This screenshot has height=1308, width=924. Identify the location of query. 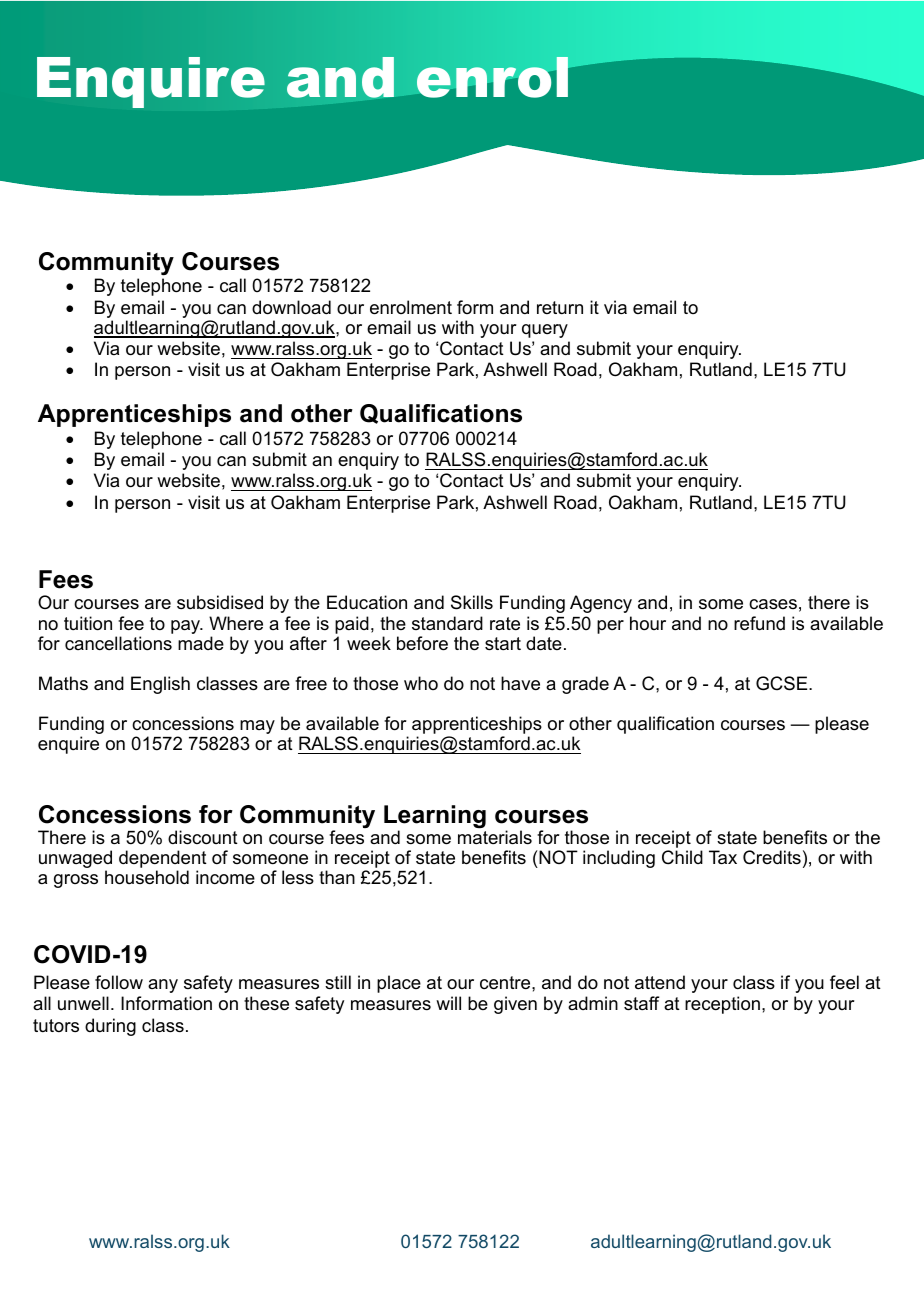
(545, 331).
